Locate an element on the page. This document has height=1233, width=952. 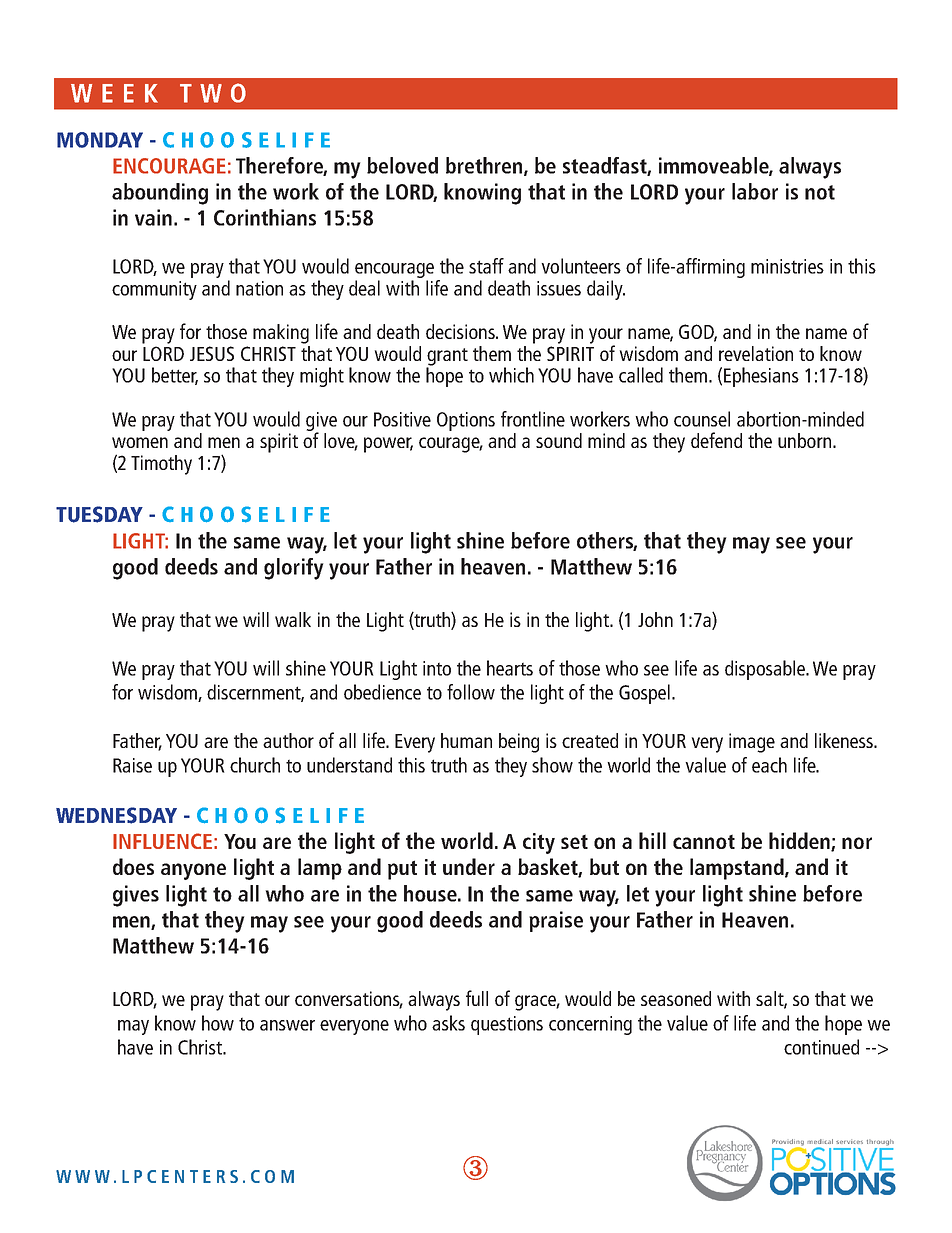
full is located at coordinates (477, 998).
